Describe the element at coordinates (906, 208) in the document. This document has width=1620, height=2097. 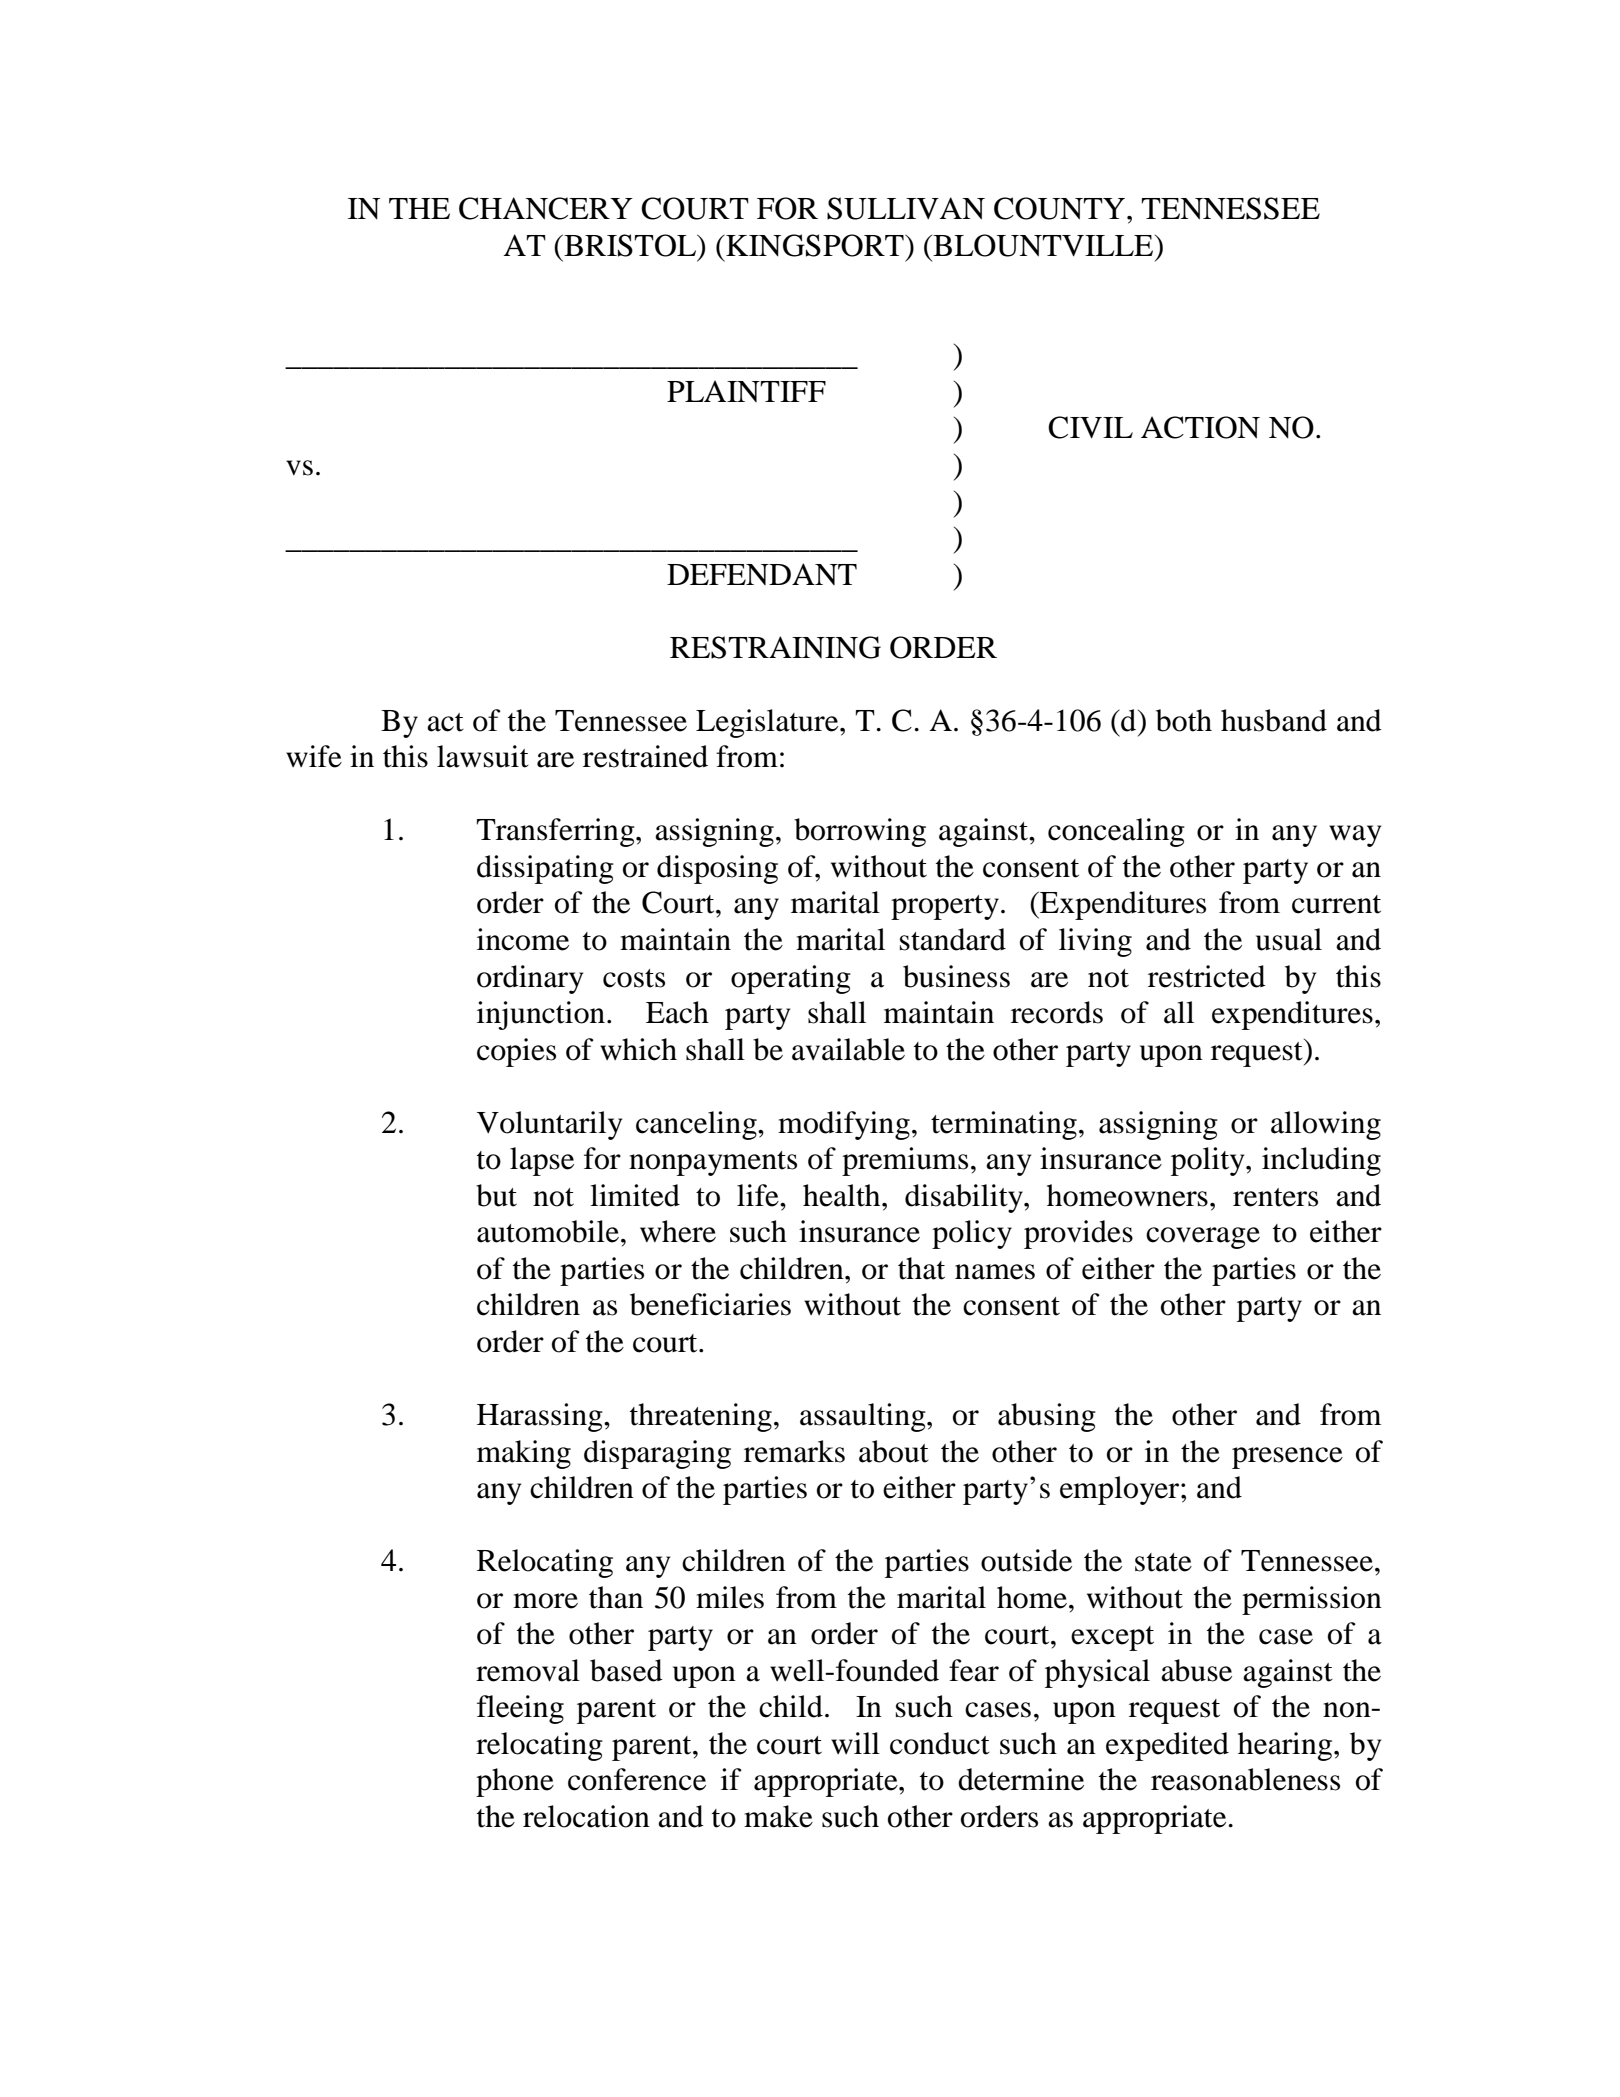
I see `SULLIVAN` at that location.
